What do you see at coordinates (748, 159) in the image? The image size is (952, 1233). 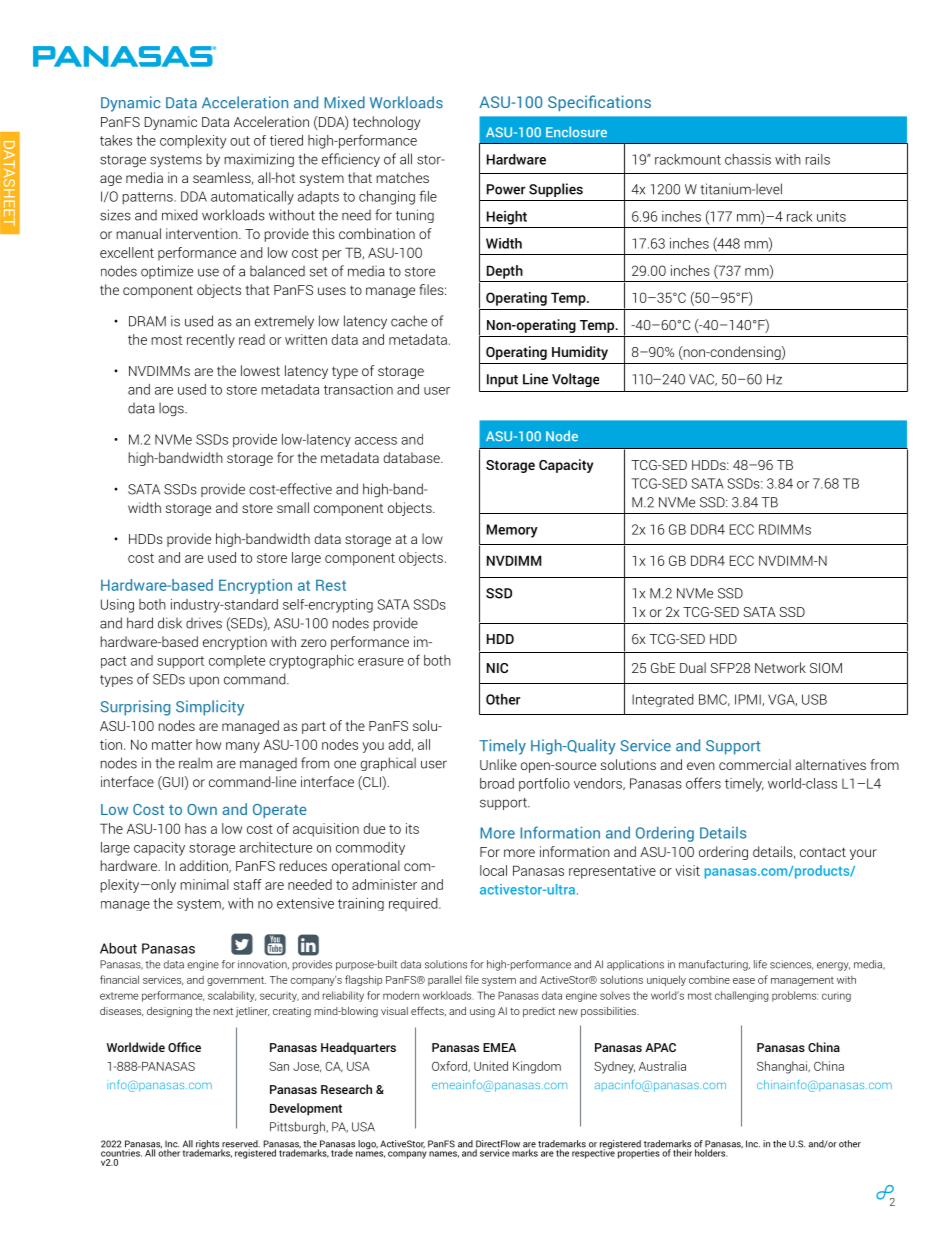 I see `chassis` at bounding box center [748, 159].
